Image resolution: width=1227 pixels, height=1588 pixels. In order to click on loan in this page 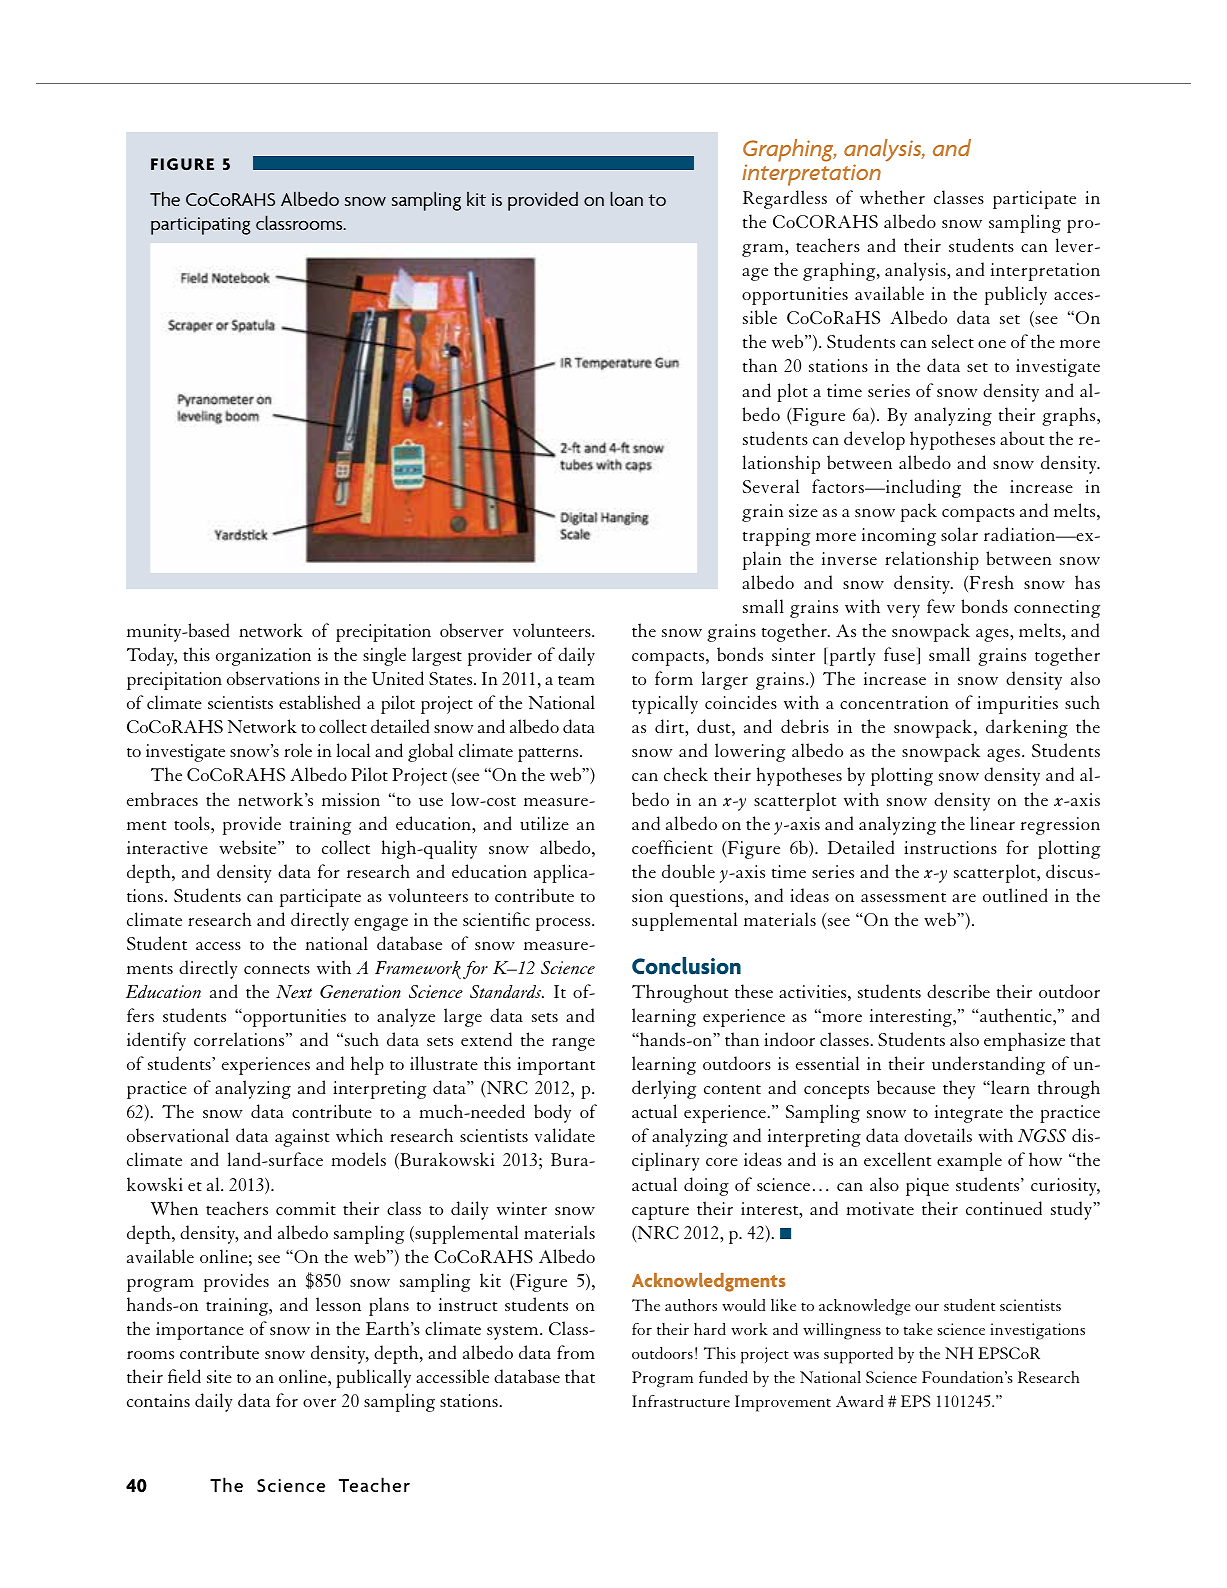, I will do `click(626, 198)`.
